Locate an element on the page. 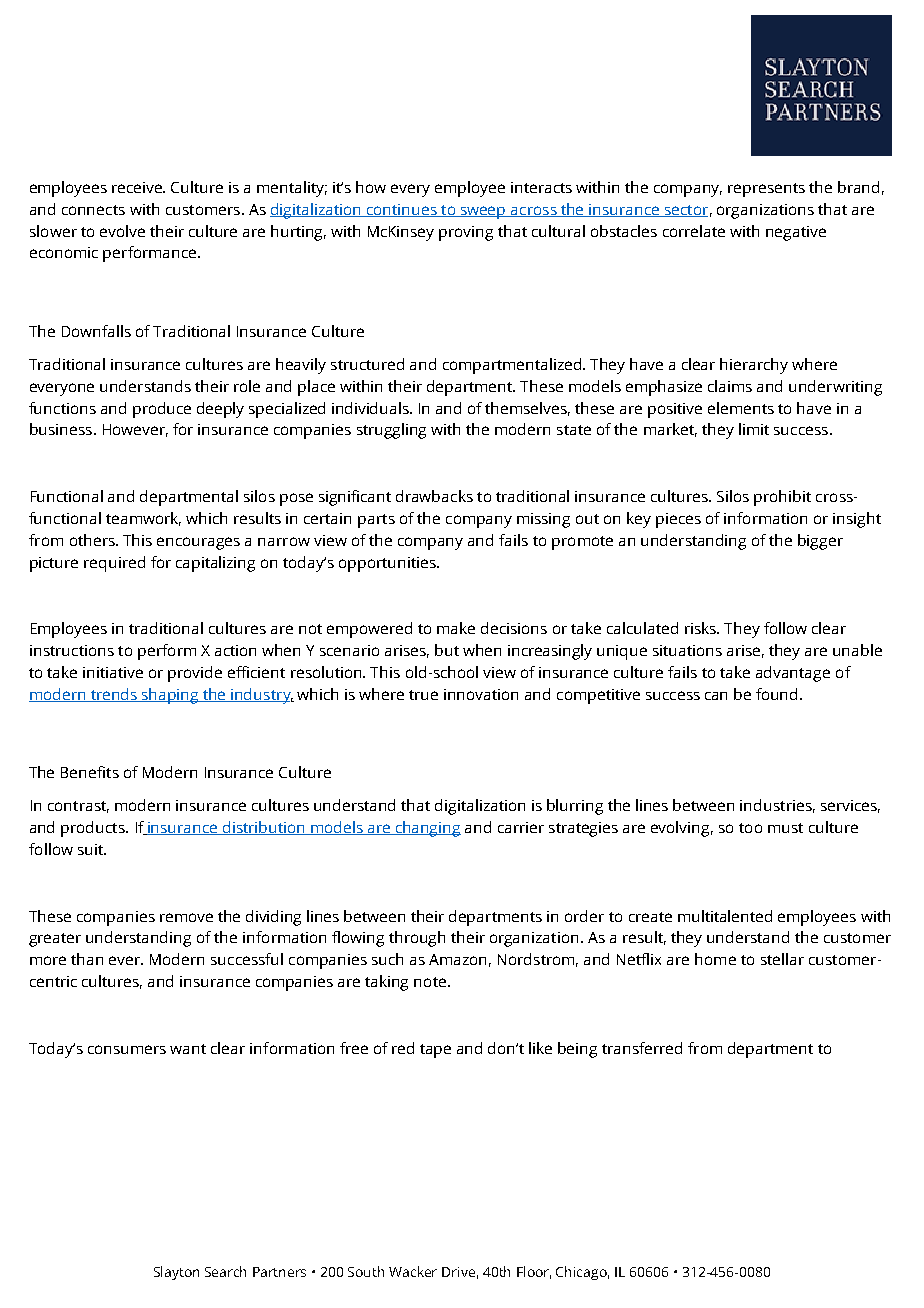  Wacker is located at coordinates (413, 1271).
